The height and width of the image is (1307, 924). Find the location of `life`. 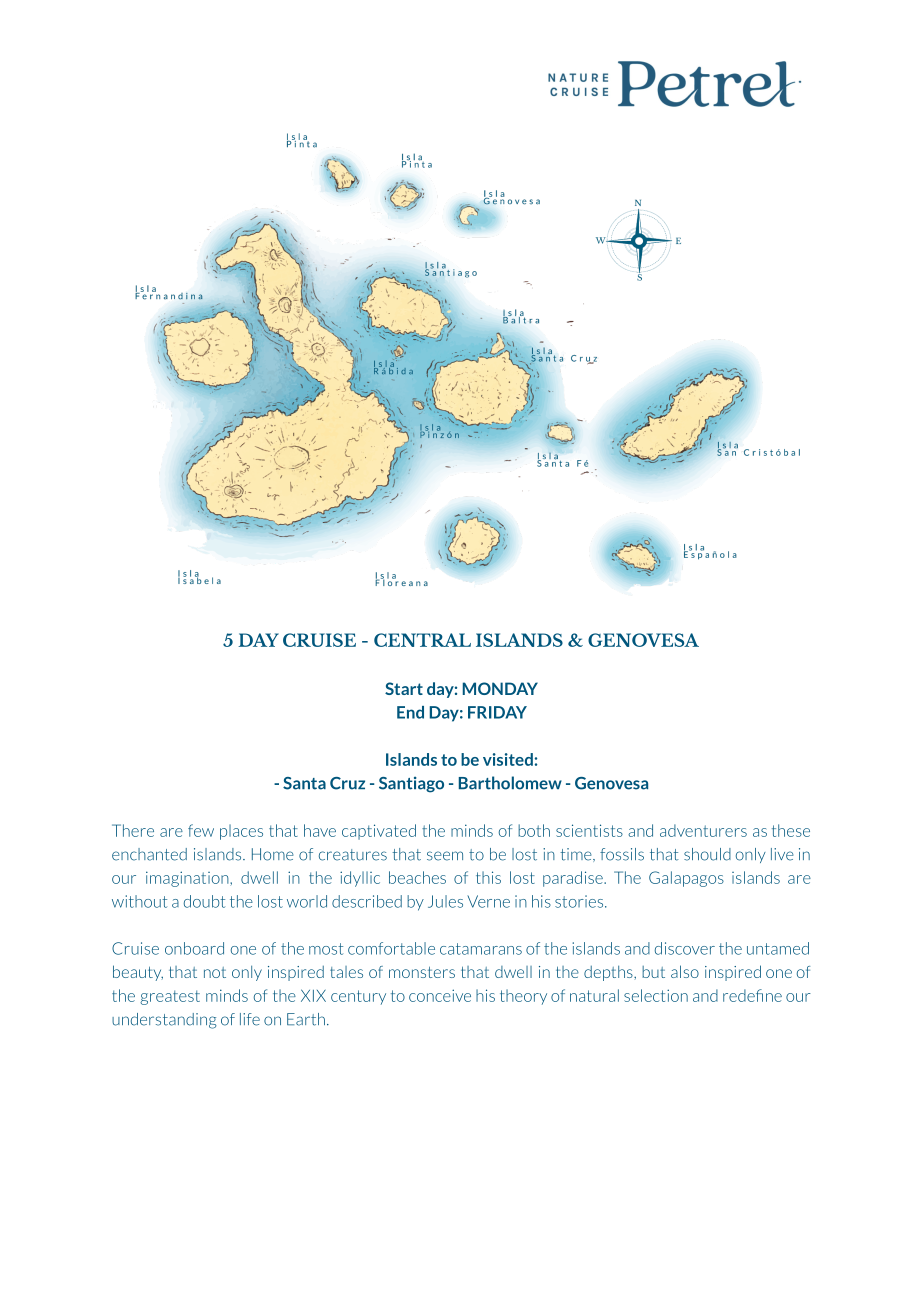

life is located at coordinates (250, 1019).
